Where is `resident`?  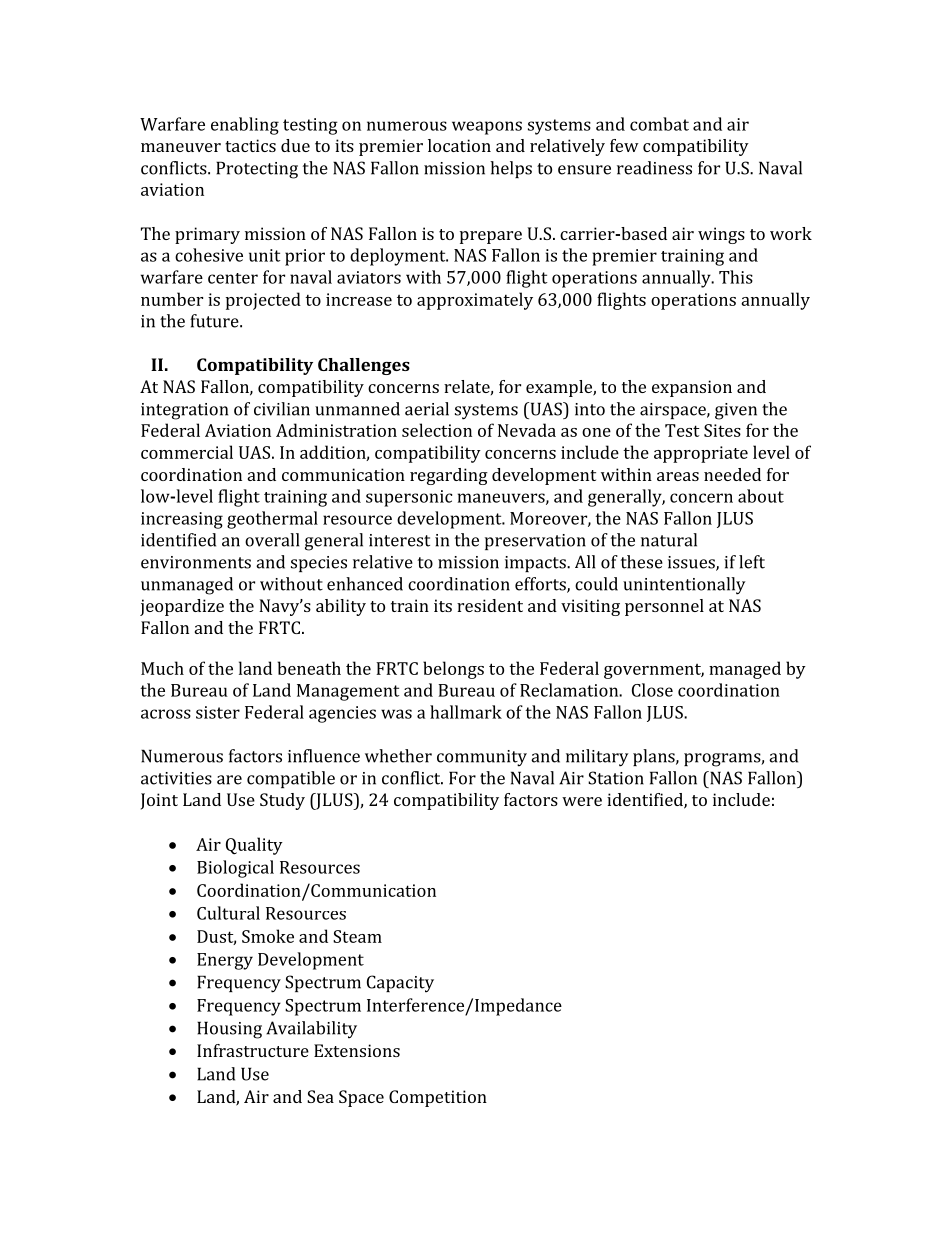 resident is located at coordinates (490, 605).
